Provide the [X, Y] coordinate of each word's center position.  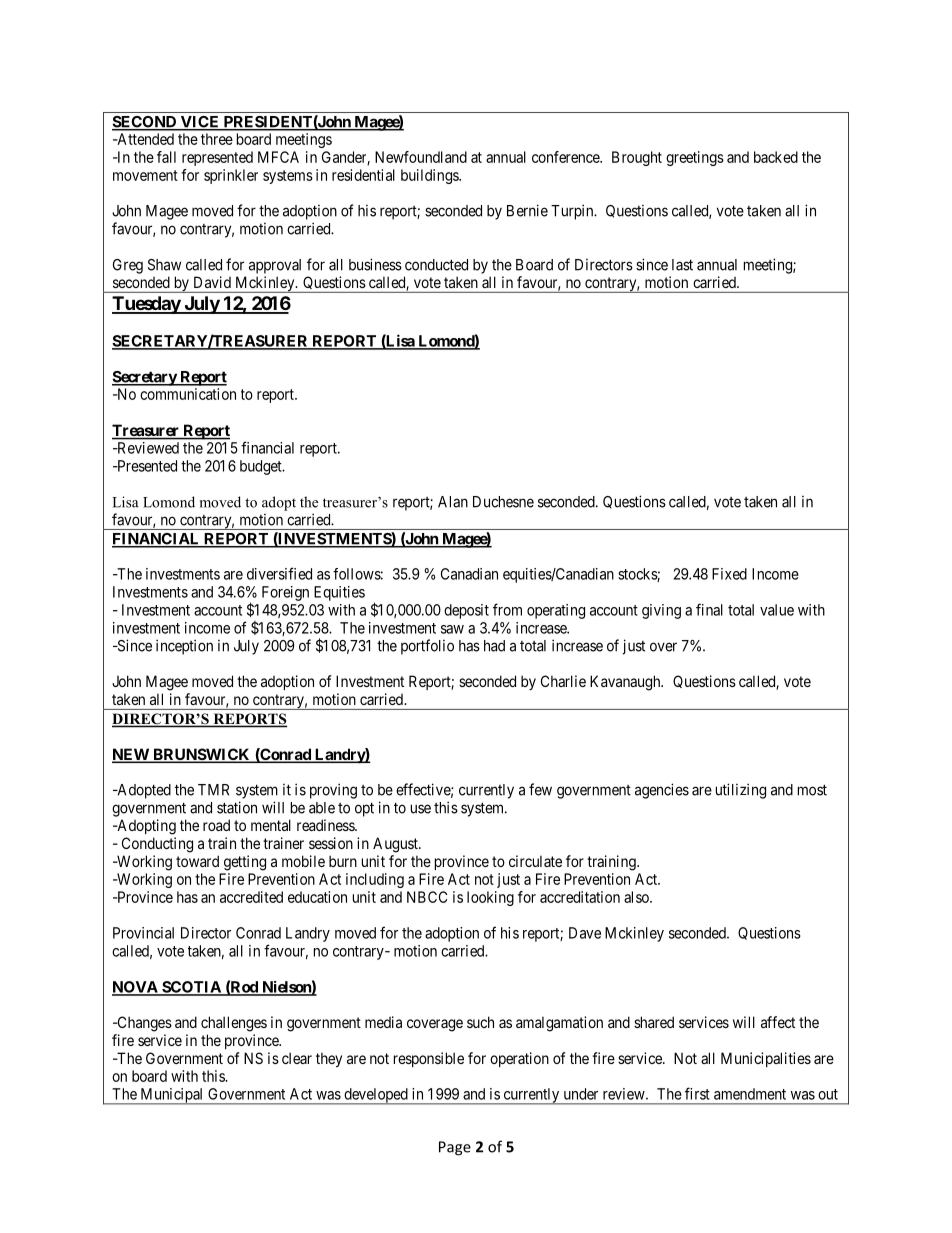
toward [197, 861]
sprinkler [231, 176]
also [637, 897]
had [494, 646]
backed [776, 157]
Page [455, 1148]
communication [188, 394]
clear [297, 1058]
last [682, 265]
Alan [453, 502]
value [777, 610]
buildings [430, 176]
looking [490, 898]
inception [184, 647]
